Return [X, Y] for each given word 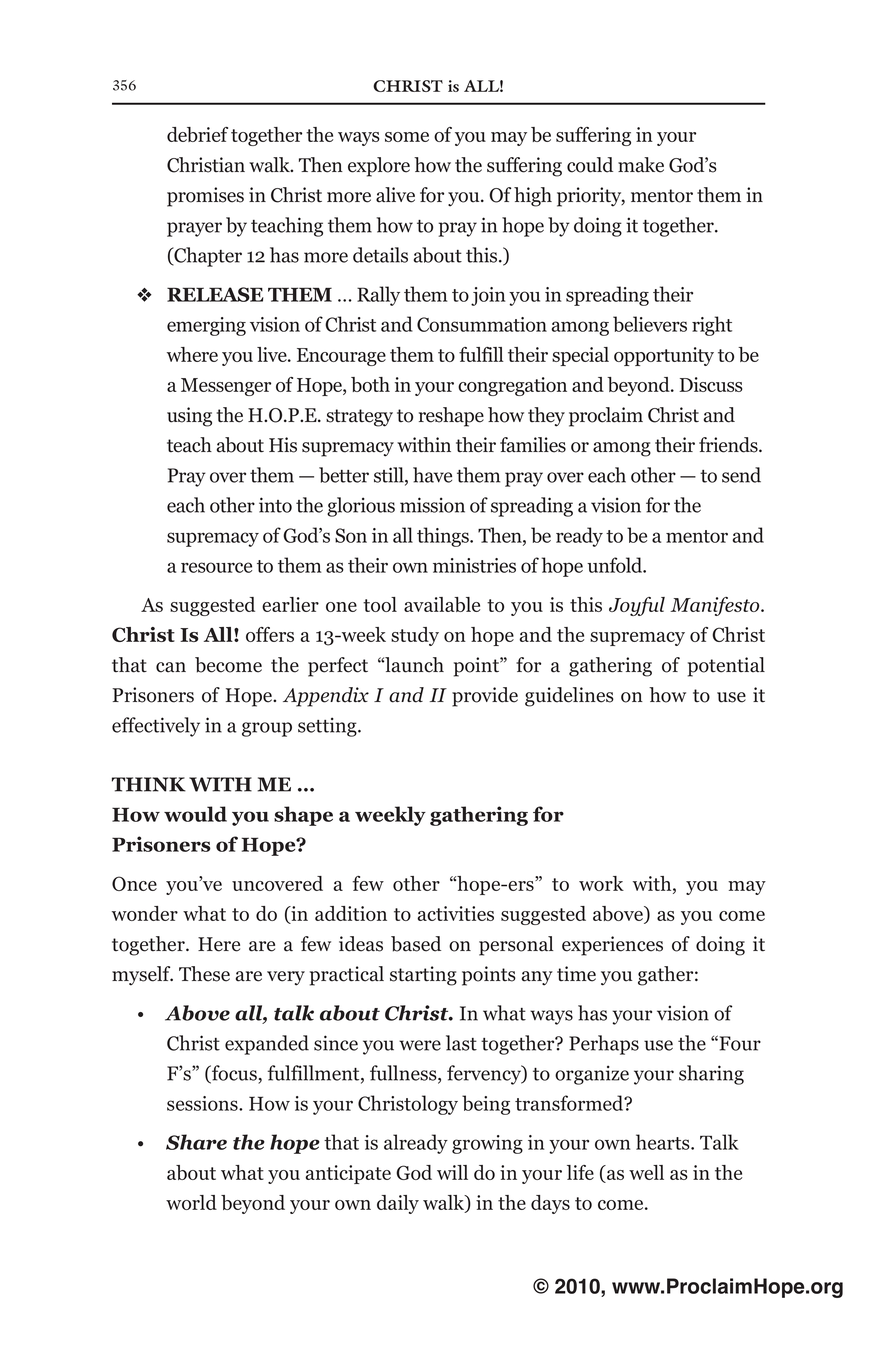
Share [196, 1142]
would [195, 814]
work [601, 883]
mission [432, 505]
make [641, 165]
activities [455, 913]
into [275, 505]
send [741, 475]
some [407, 137]
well [646, 1172]
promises [205, 197]
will [452, 1172]
